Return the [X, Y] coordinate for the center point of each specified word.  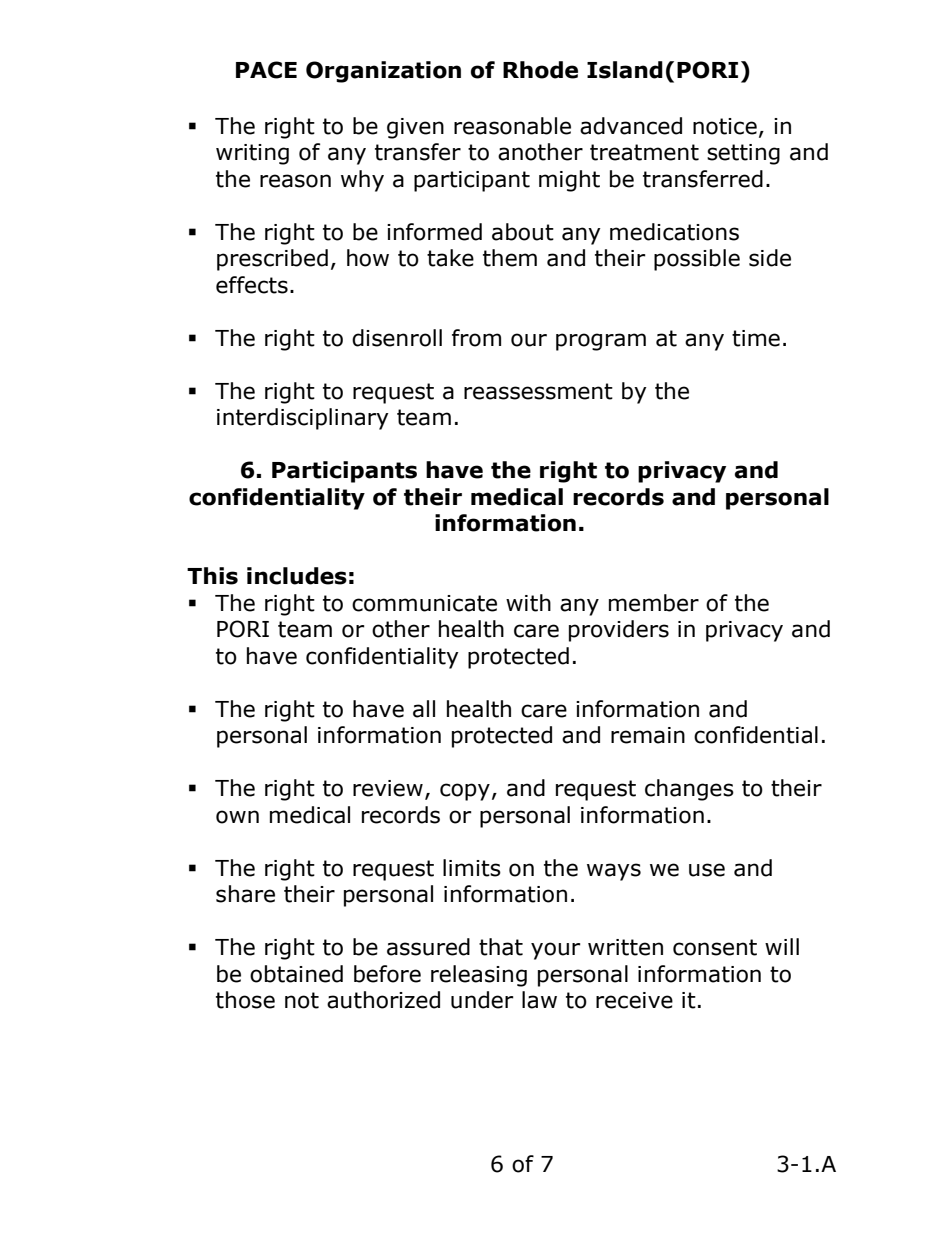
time [756, 338]
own [237, 817]
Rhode [540, 70]
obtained [296, 974]
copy [465, 792]
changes [689, 790]
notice [725, 126]
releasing [479, 976]
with [528, 603]
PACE [266, 70]
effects [252, 285]
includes [297, 576]
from [476, 338]
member [654, 603]
